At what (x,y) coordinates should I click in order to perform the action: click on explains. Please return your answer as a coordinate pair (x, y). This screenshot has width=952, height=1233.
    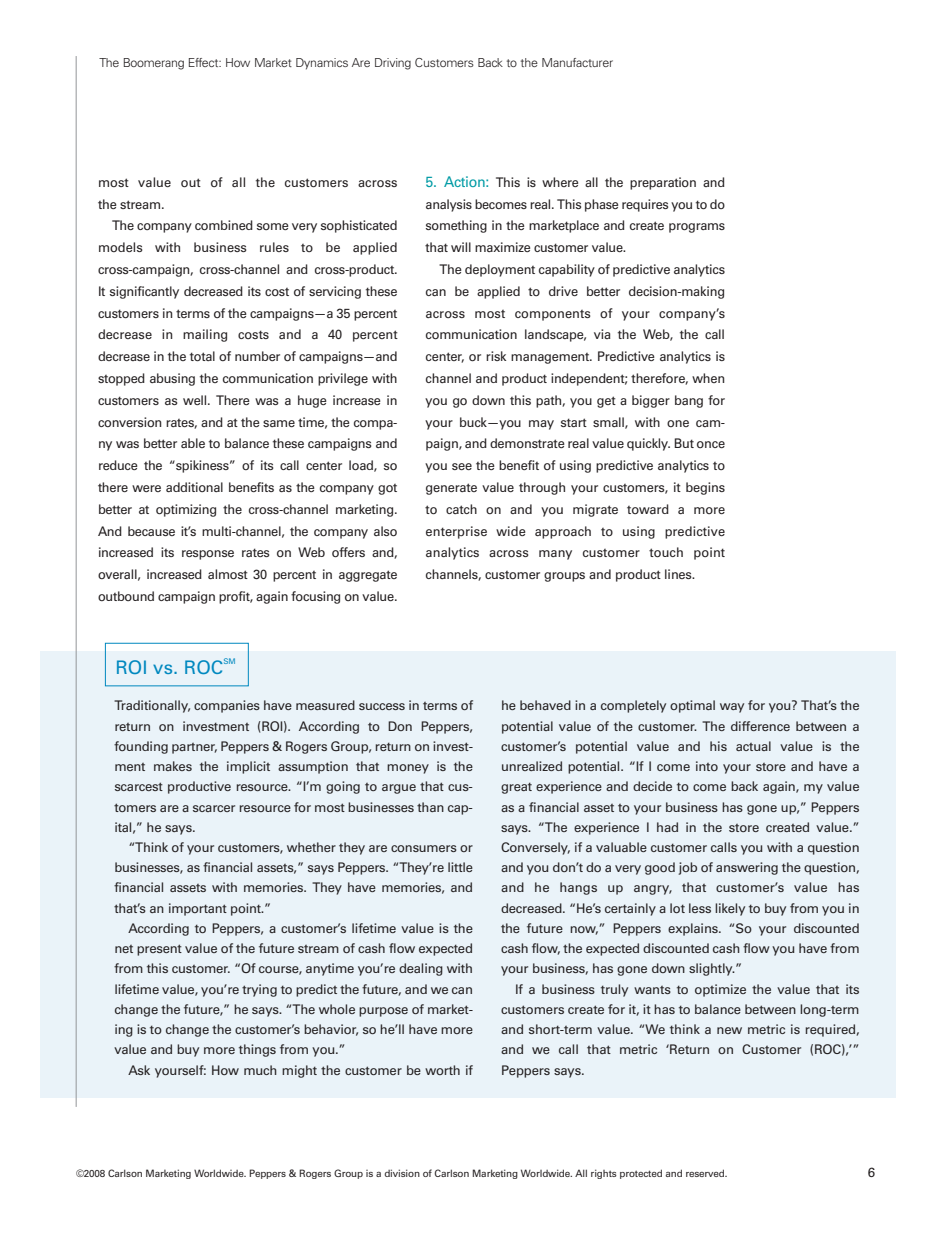
    Looking at the image, I should click on (694, 929).
